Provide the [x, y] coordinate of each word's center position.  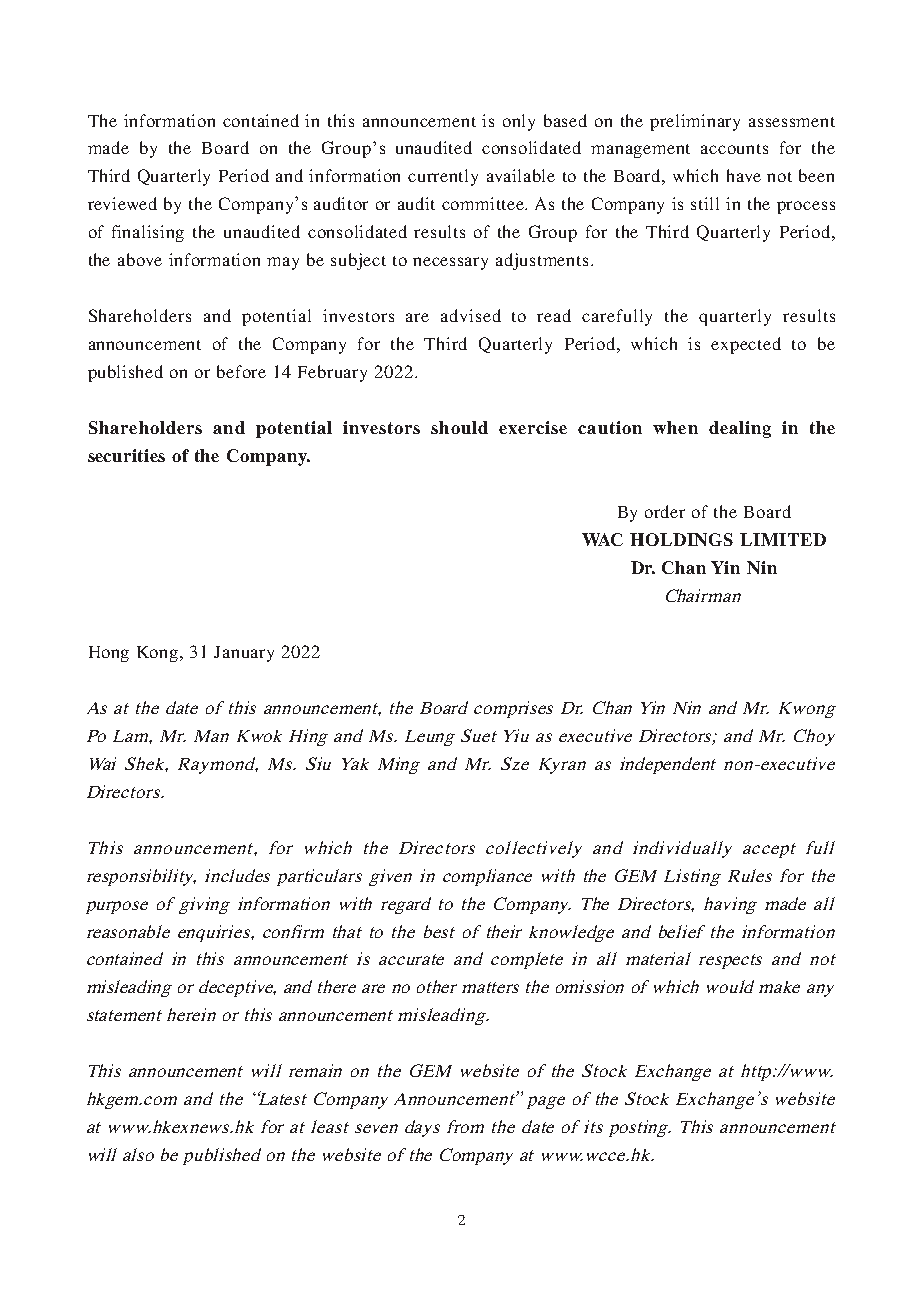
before [241, 371]
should [459, 427]
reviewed [122, 203]
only [519, 122]
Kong [159, 654]
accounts [734, 149]
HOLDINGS [681, 539]
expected [746, 345]
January [244, 654]
